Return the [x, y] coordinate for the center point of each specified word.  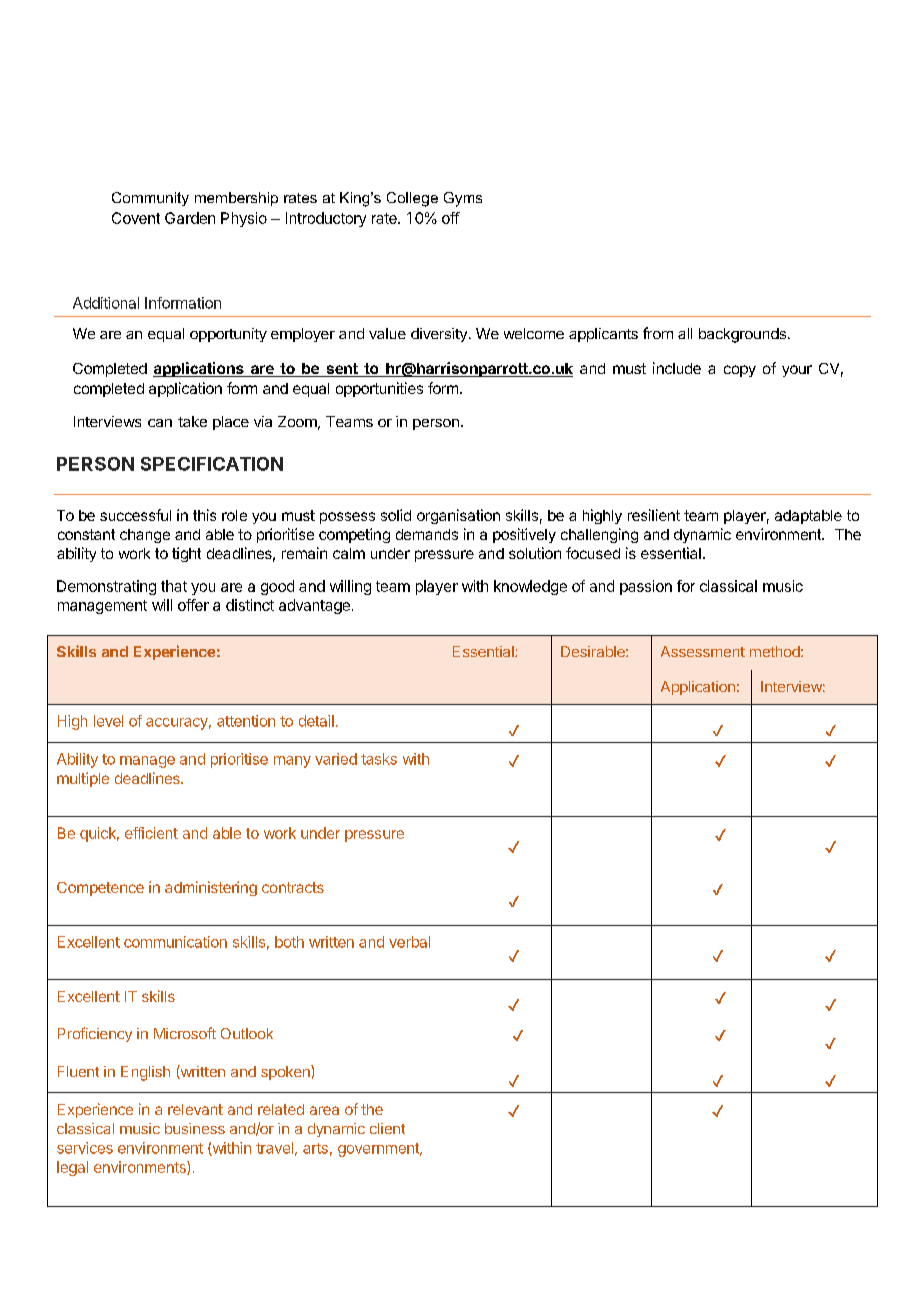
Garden [190, 218]
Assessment [703, 651]
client [387, 1128]
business [195, 1128]
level [108, 721]
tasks [379, 759]
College [412, 199]
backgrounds [742, 335]
